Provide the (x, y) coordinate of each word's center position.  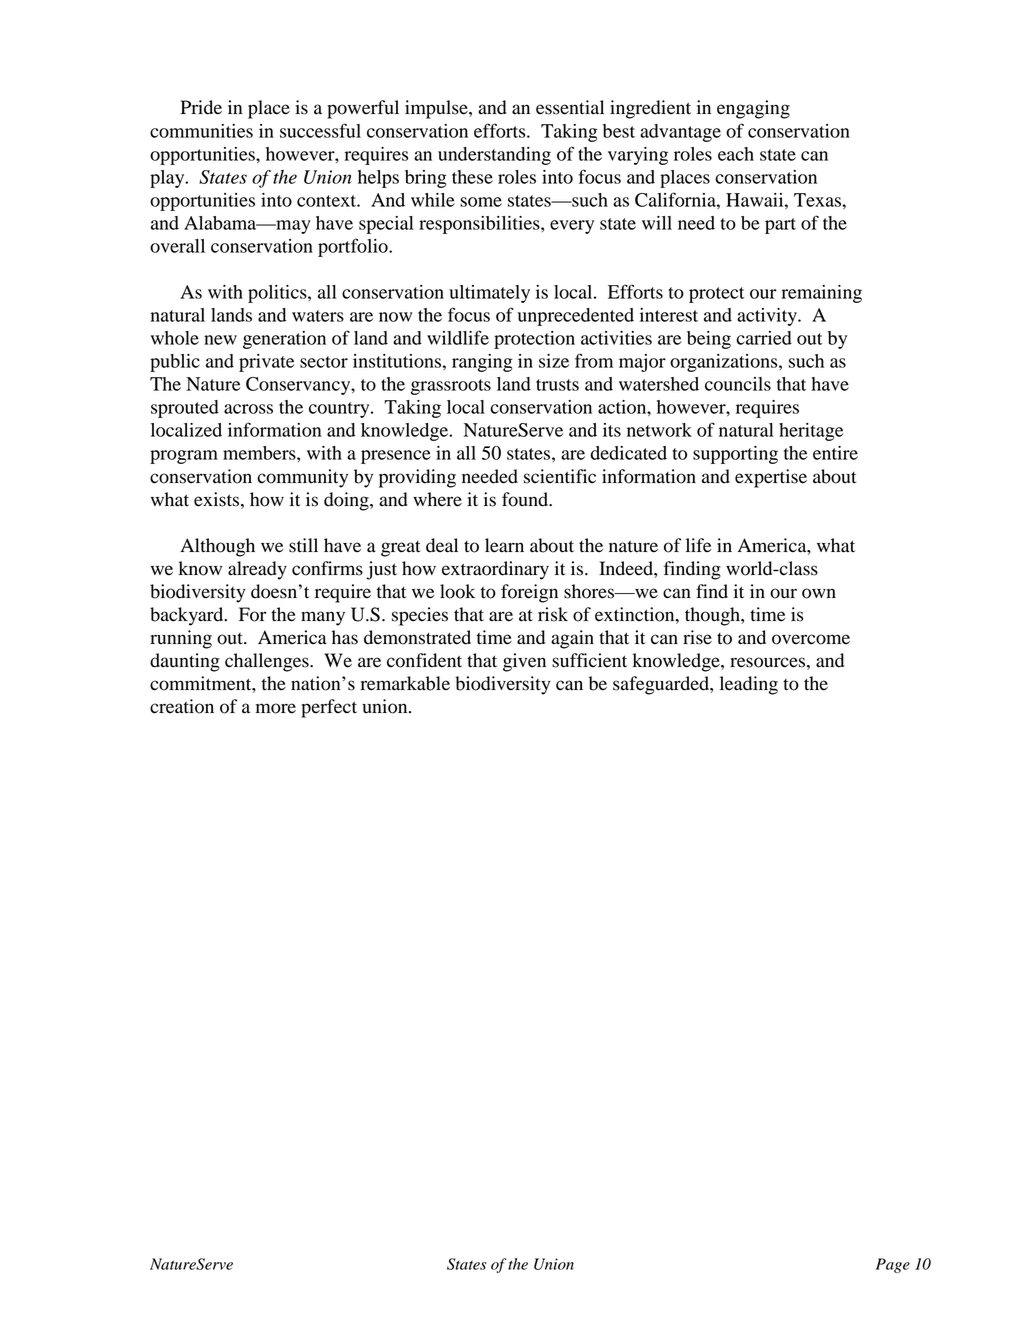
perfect (329, 708)
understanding (494, 156)
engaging (753, 109)
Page (893, 1265)
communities (201, 131)
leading (749, 685)
